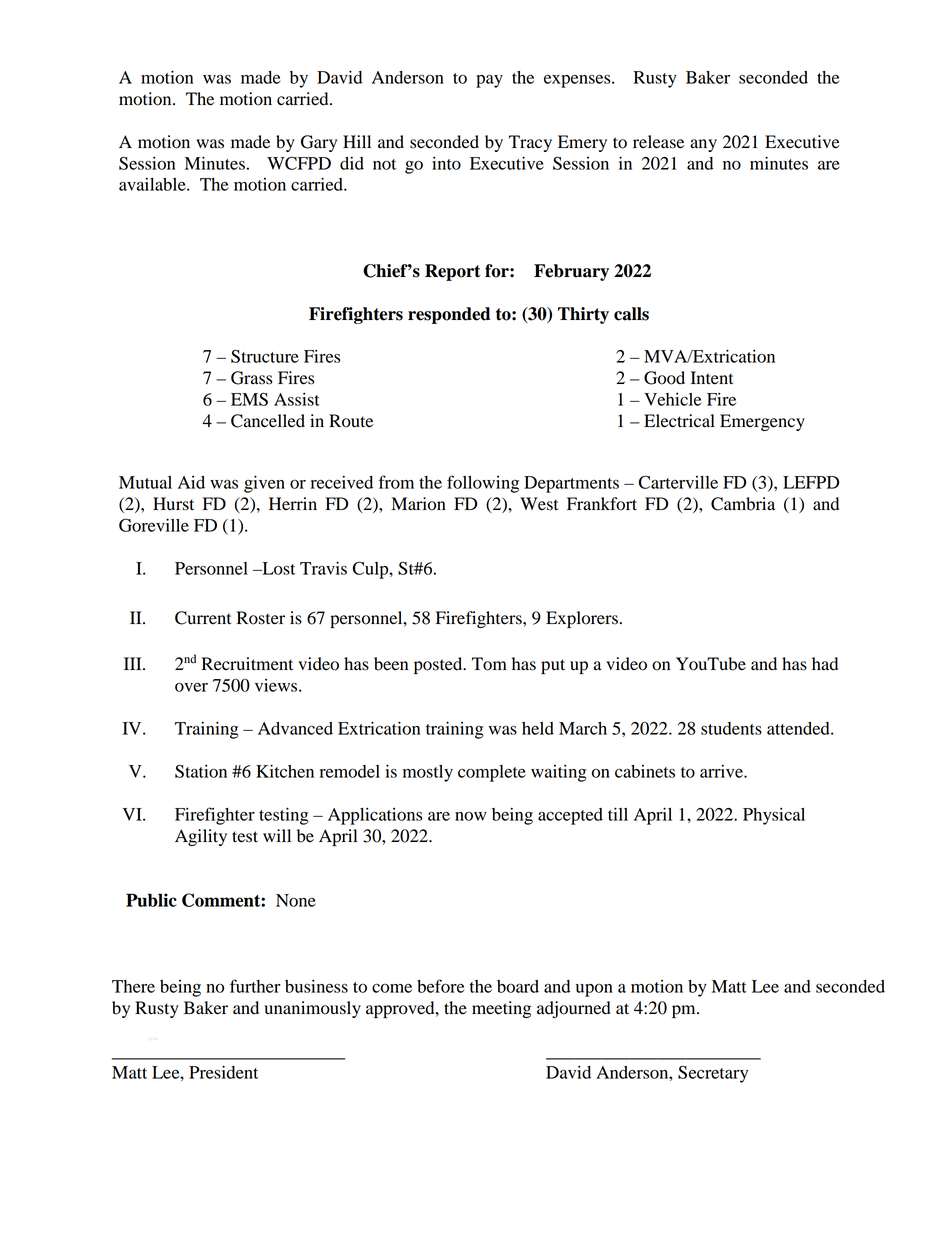  What do you see at coordinates (483, 484) in the screenshot?
I see `following` at bounding box center [483, 484].
